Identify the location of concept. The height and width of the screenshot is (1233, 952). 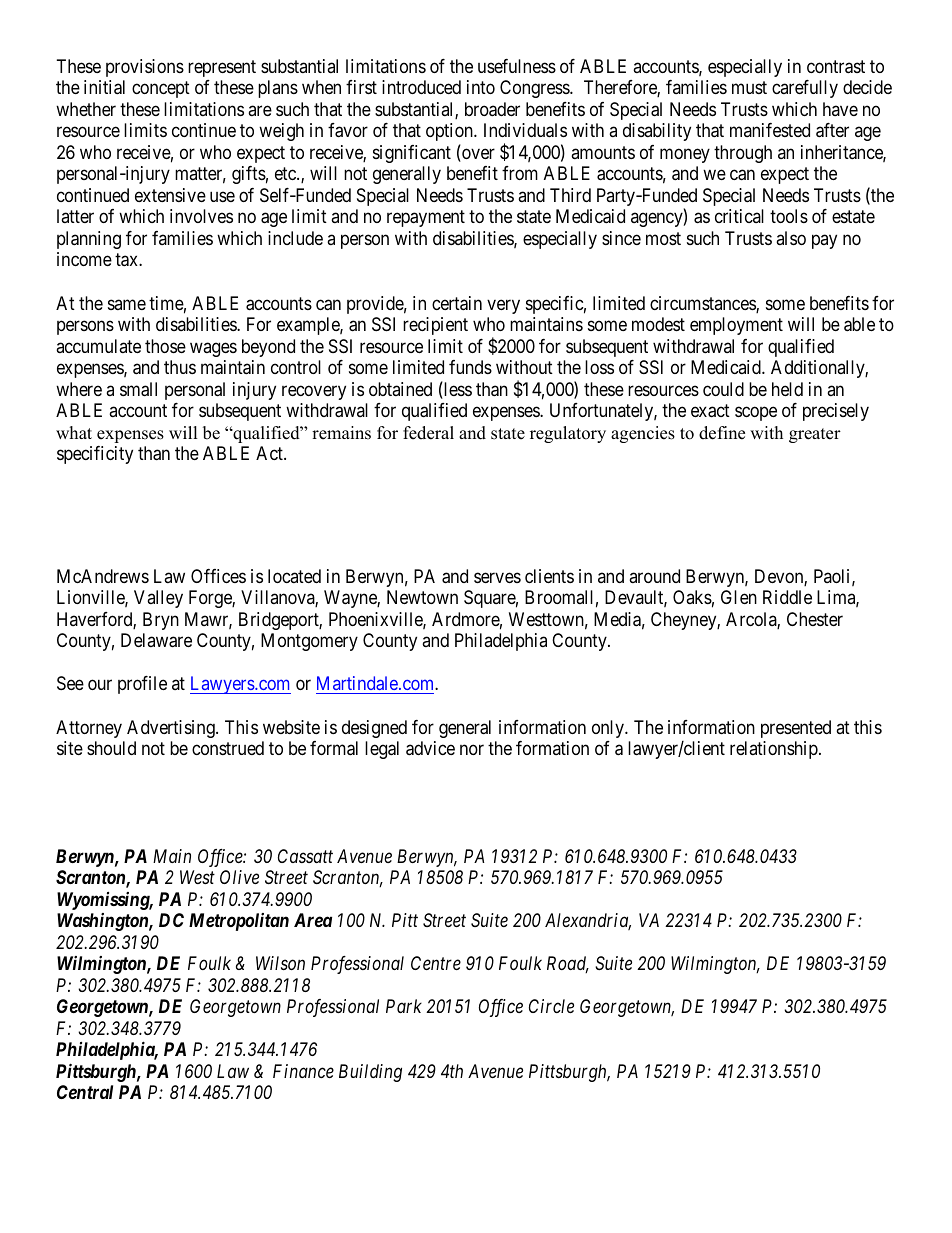
(161, 90).
